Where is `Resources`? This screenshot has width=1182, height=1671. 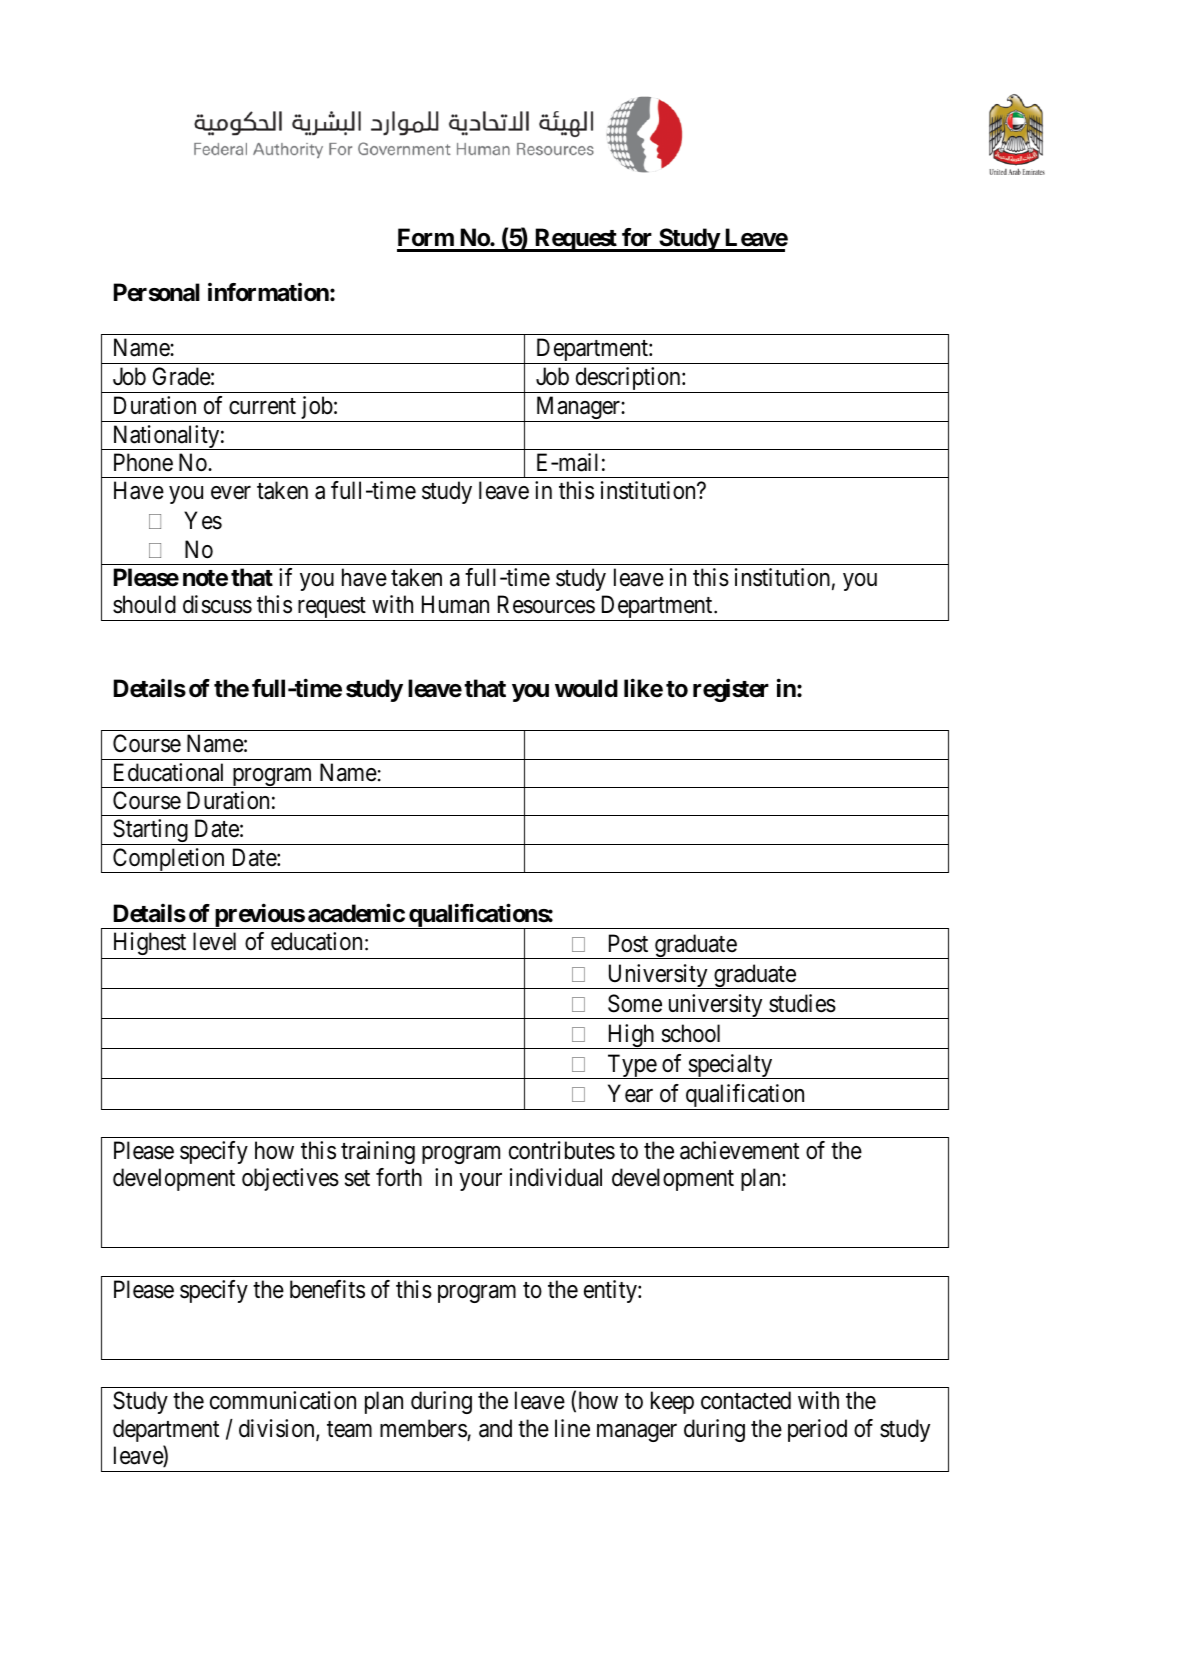 Resources is located at coordinates (546, 605).
